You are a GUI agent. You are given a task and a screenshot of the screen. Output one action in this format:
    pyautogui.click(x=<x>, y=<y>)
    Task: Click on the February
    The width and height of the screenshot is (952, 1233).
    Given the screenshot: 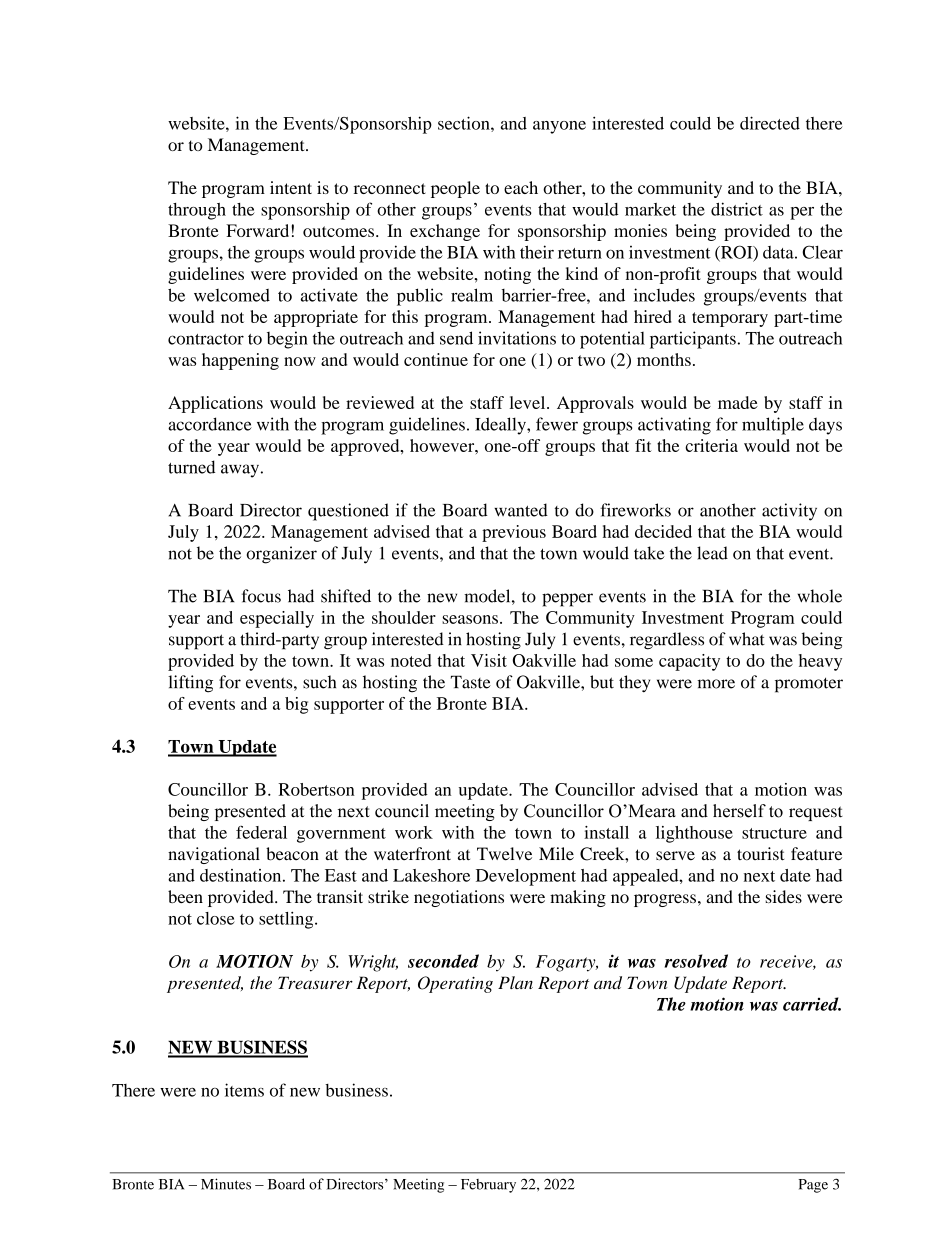 What is the action you would take?
    pyautogui.click(x=488, y=1186)
